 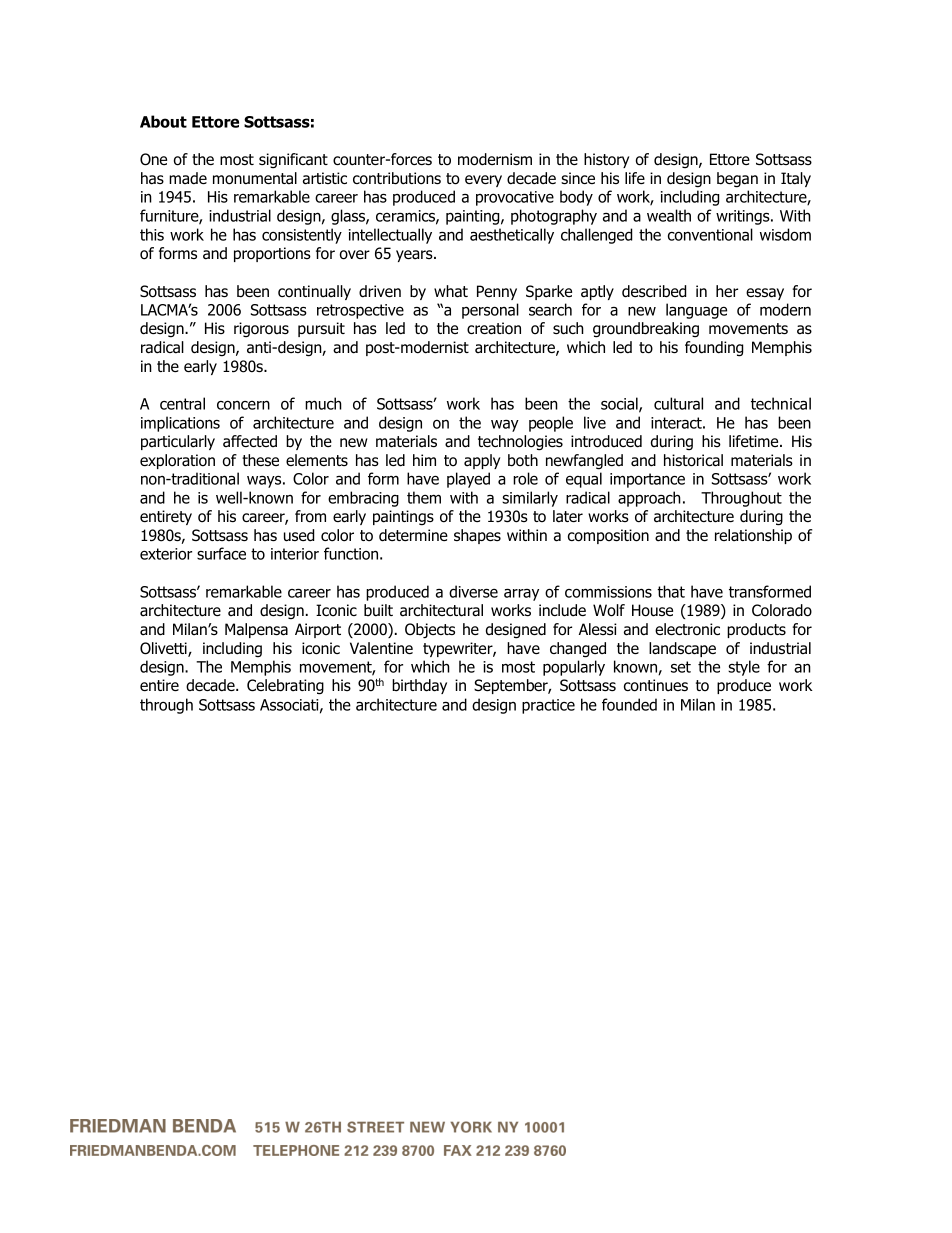 I want to click on Celebrating, so click(x=285, y=687).
